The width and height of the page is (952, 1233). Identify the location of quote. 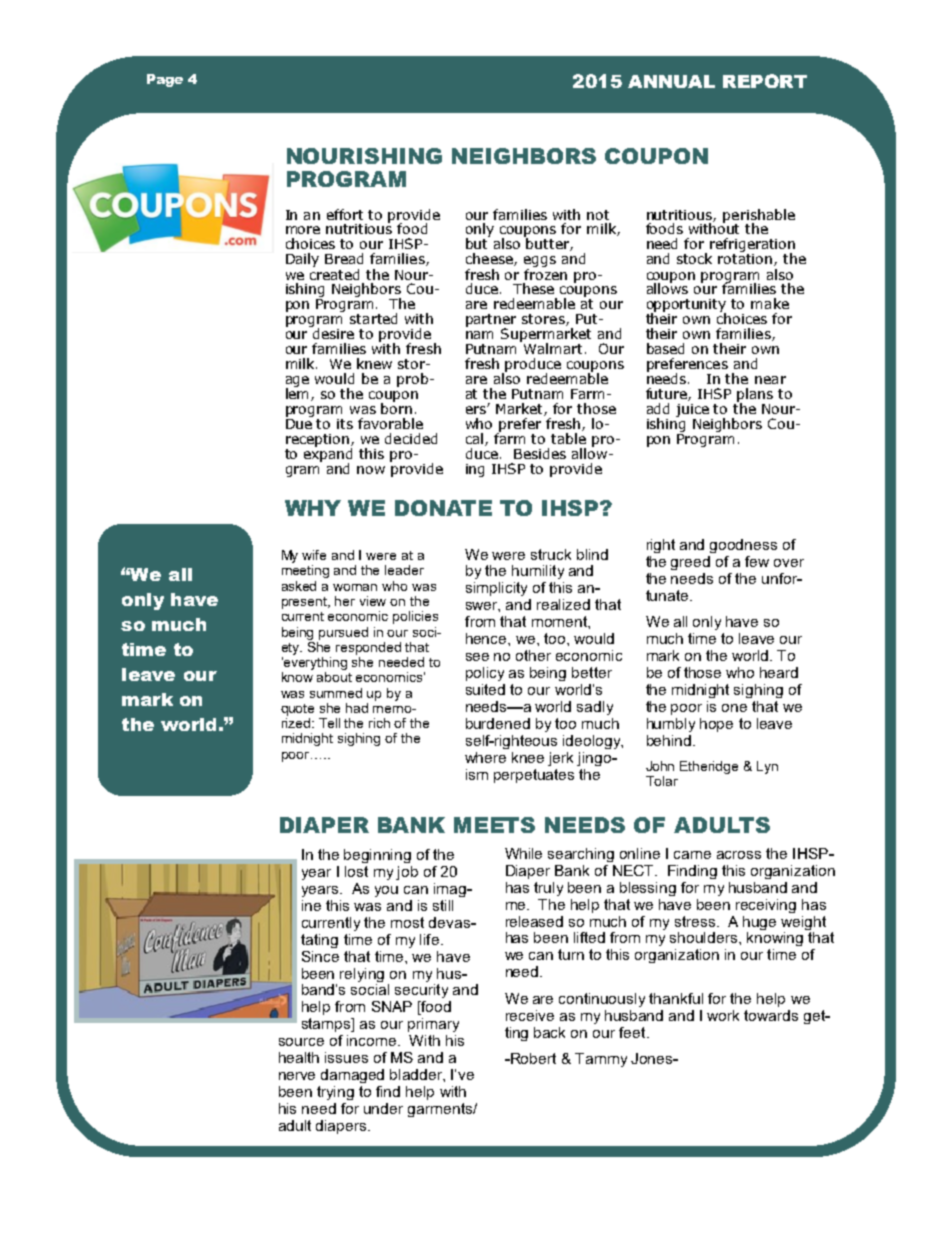
(297, 710).
